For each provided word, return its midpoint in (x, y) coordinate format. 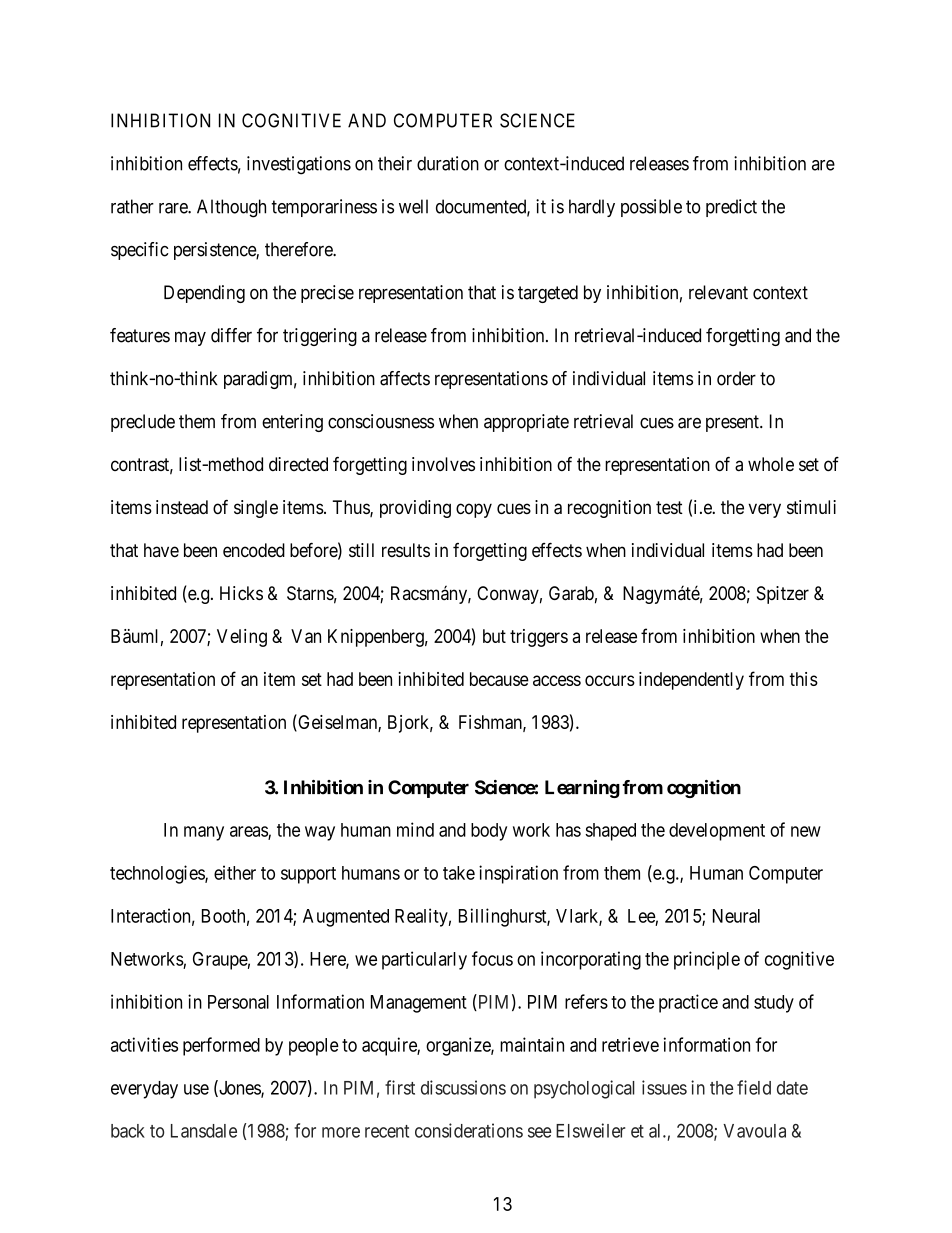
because (499, 679)
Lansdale (204, 1131)
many (204, 833)
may (190, 339)
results (406, 550)
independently (691, 681)
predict (731, 208)
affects (405, 378)
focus (492, 958)
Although (231, 208)
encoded (254, 550)
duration (448, 163)
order (736, 378)
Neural (736, 916)
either (235, 872)
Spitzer (783, 595)
